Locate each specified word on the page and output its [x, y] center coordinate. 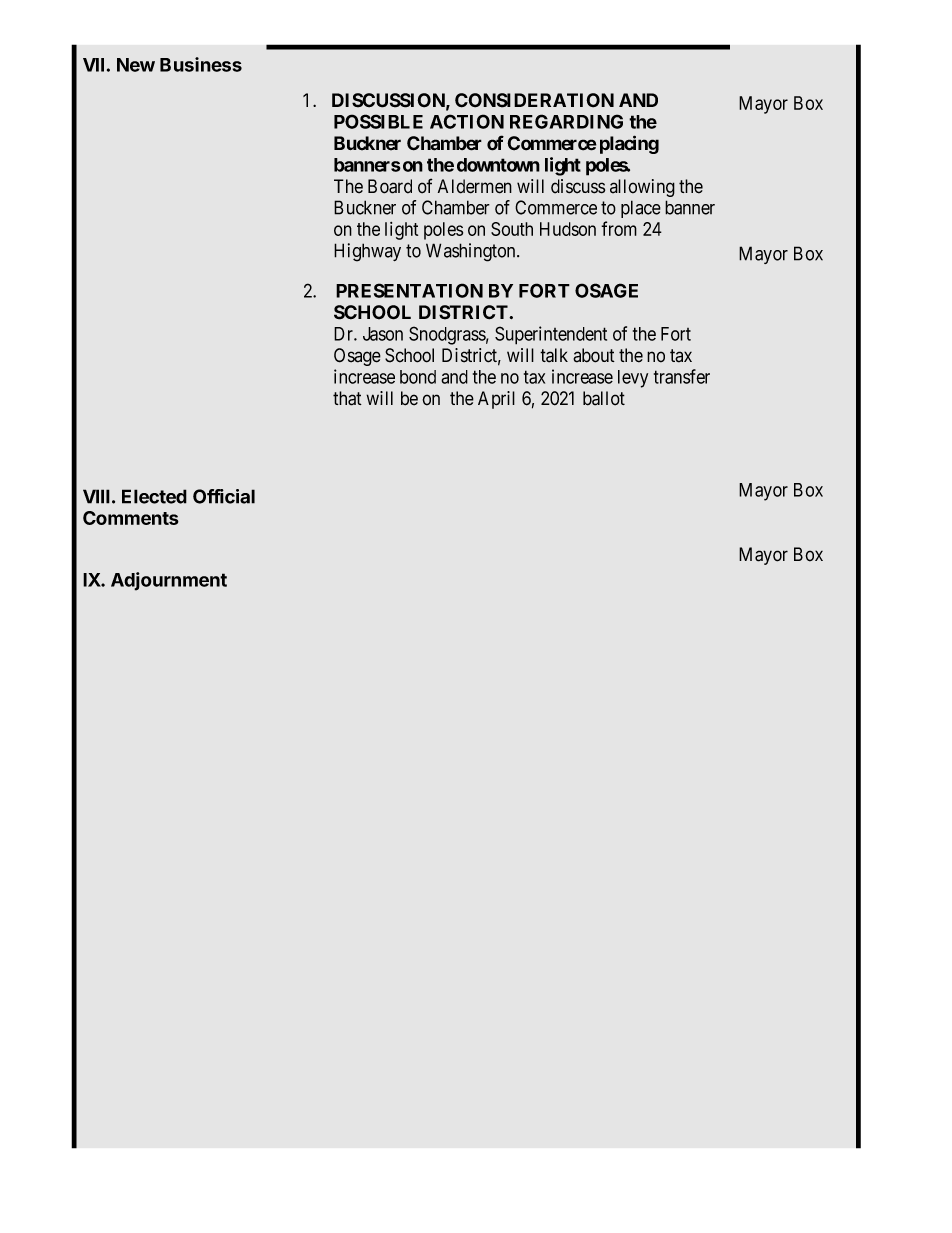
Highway [367, 252]
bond [418, 377]
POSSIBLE [378, 121]
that [347, 398]
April [496, 400]
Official [224, 496]
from [619, 228]
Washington [472, 252]
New [136, 65]
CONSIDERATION [534, 100]
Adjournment [169, 581]
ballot [604, 398]
